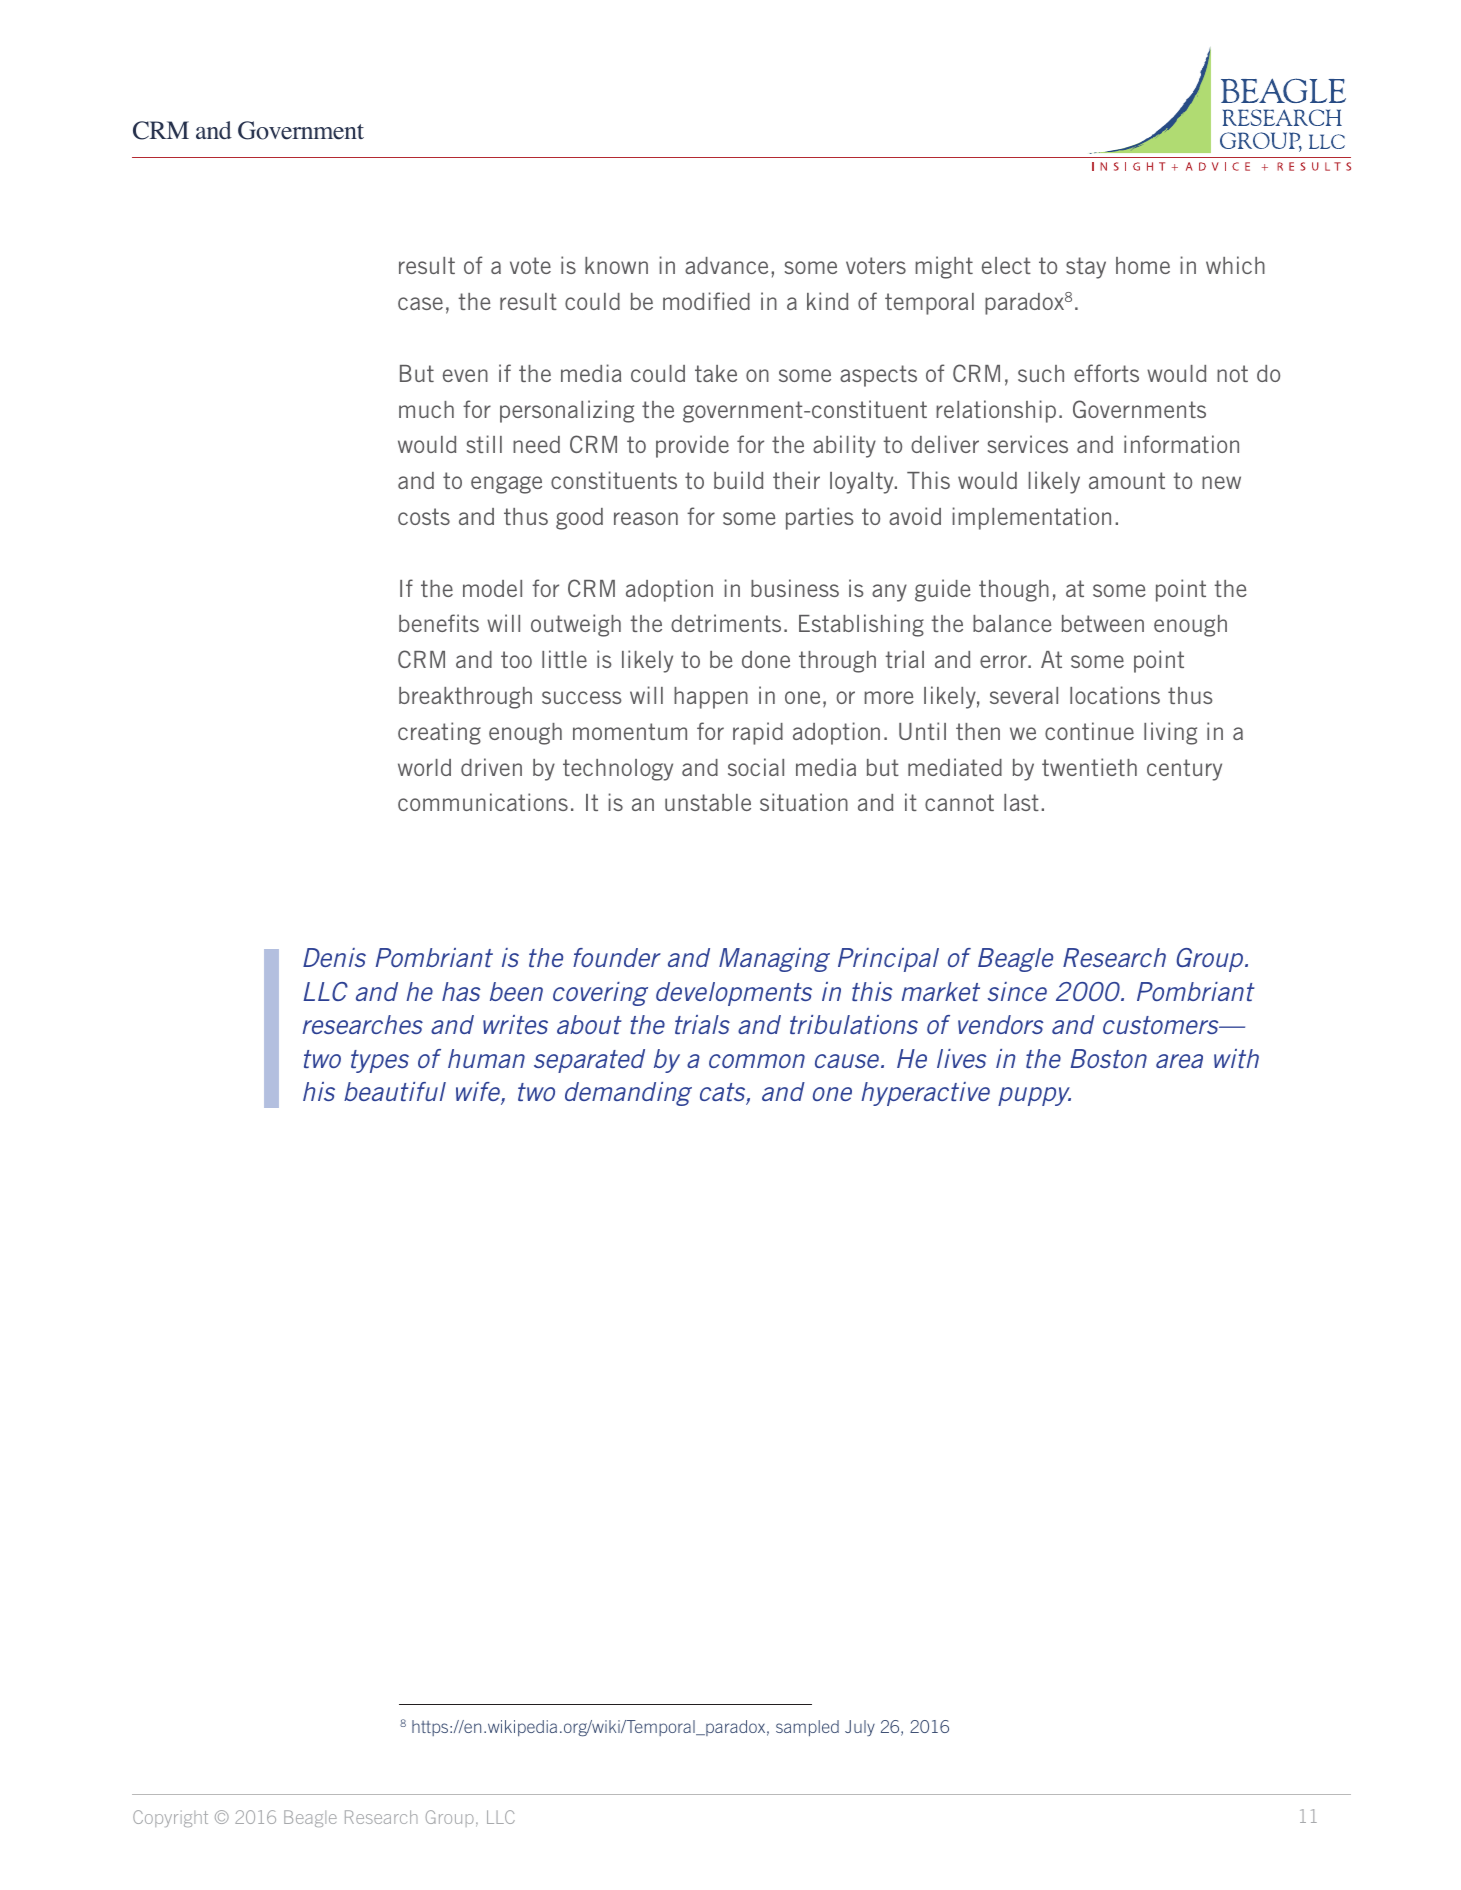  What do you see at coordinates (1108, 1058) in the page?
I see `Boston` at bounding box center [1108, 1058].
